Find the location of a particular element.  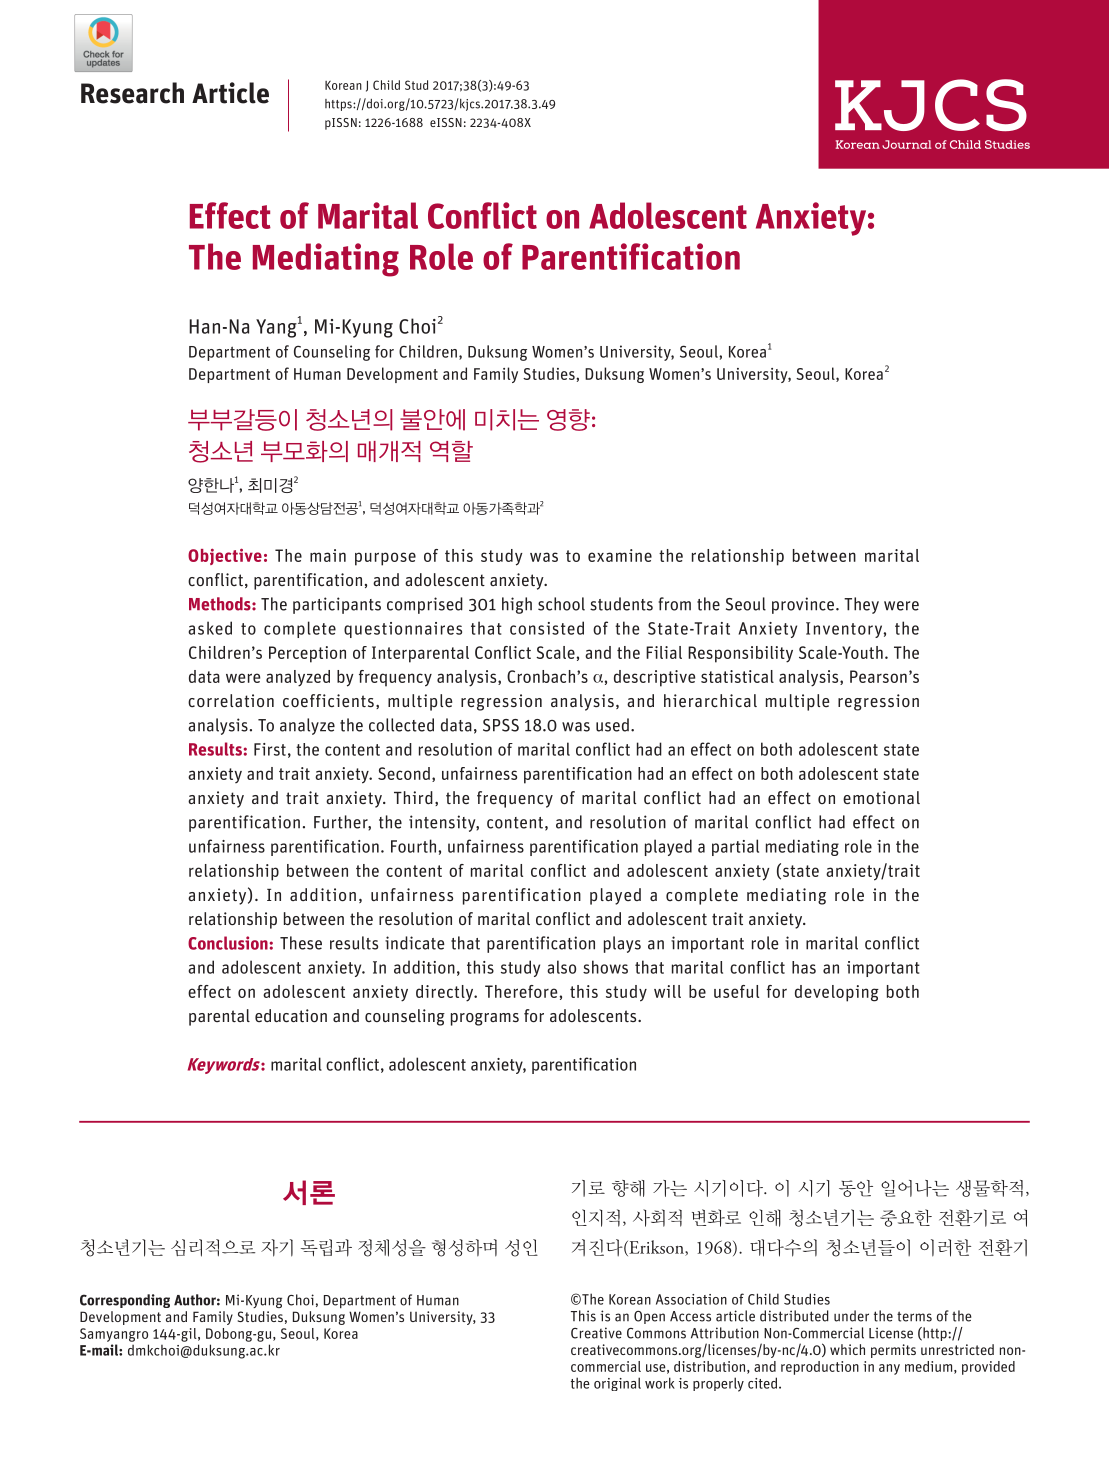

Research is located at coordinates (132, 93).
